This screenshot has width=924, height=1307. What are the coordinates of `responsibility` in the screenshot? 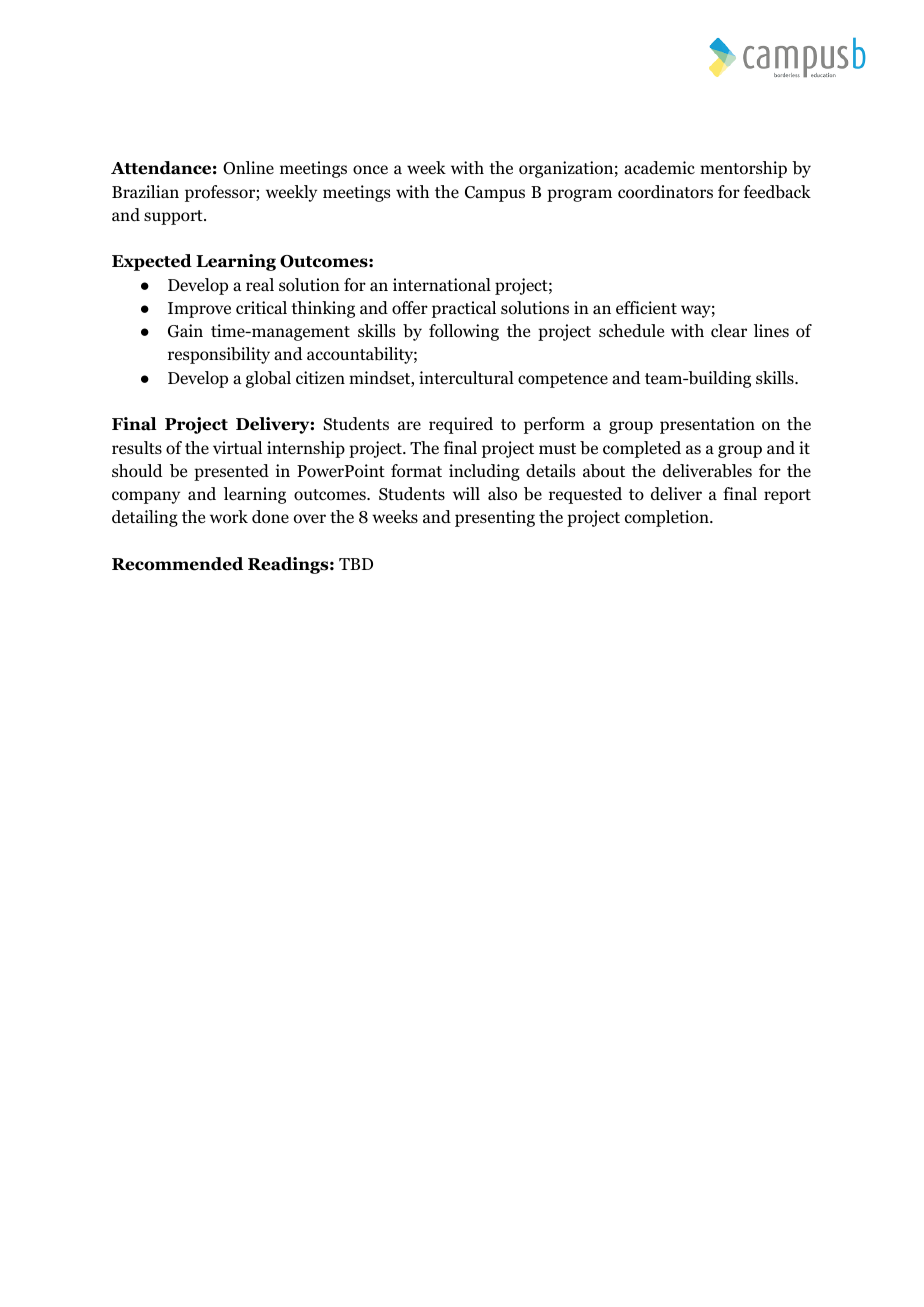 It's located at (219, 355).
